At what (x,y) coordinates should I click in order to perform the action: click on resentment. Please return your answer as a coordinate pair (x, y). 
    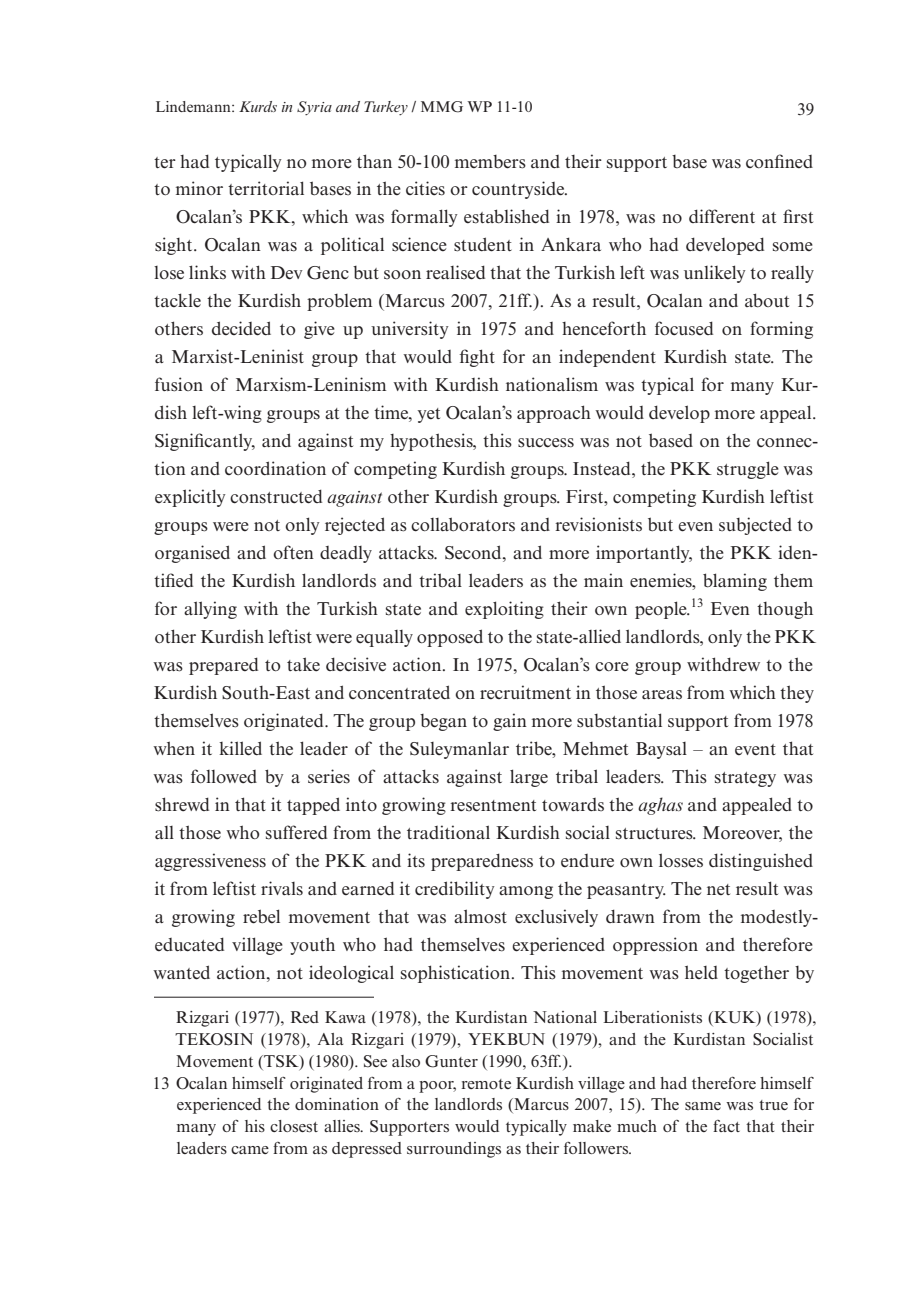
    Looking at the image, I should click on (493, 806).
